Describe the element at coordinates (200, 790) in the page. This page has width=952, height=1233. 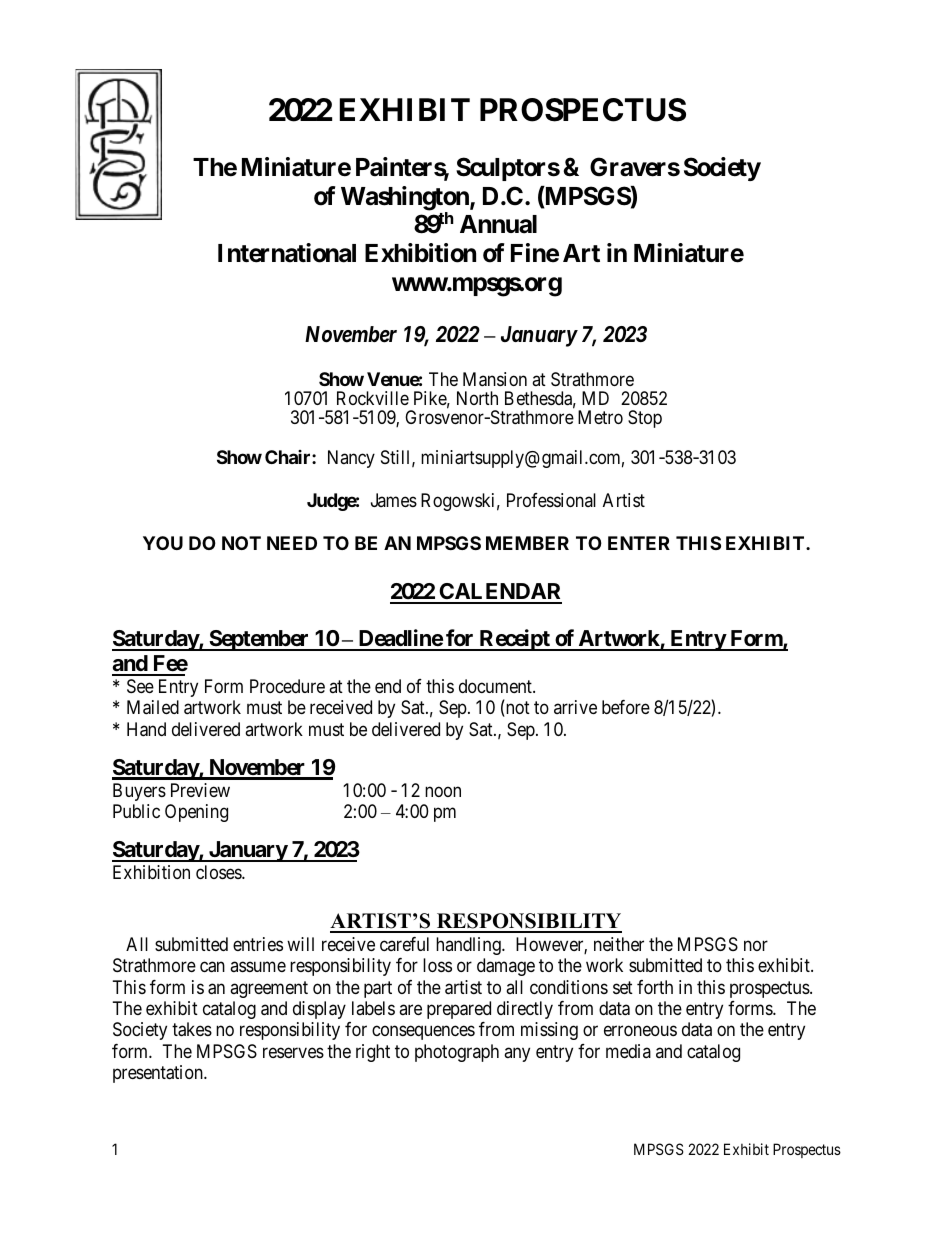
I see `Preview` at that location.
